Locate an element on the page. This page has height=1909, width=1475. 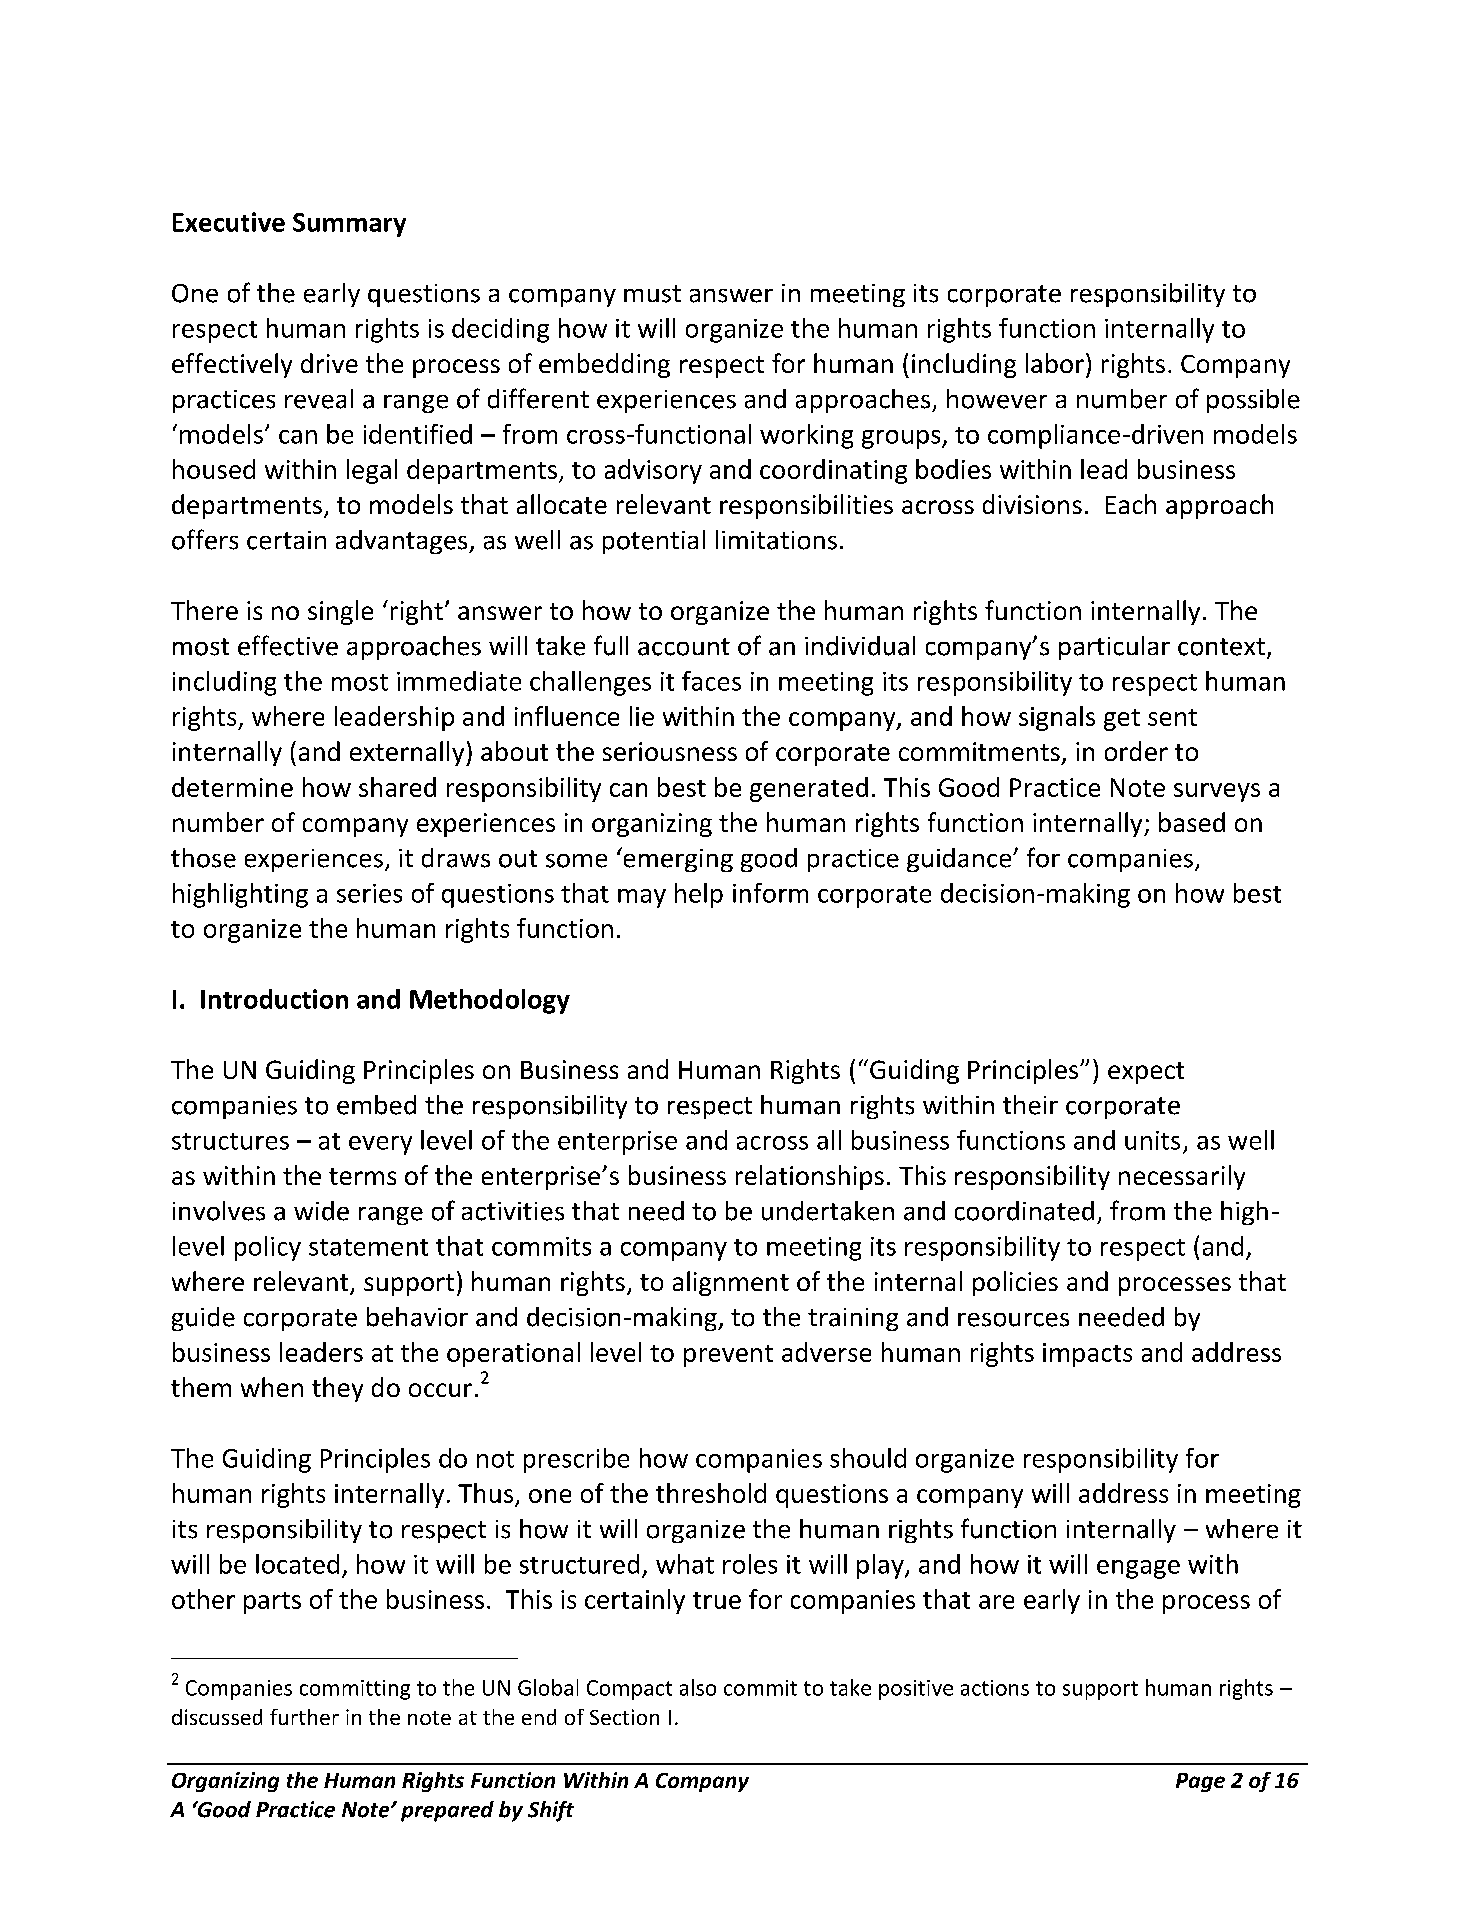
particular is located at coordinates (1114, 648).
